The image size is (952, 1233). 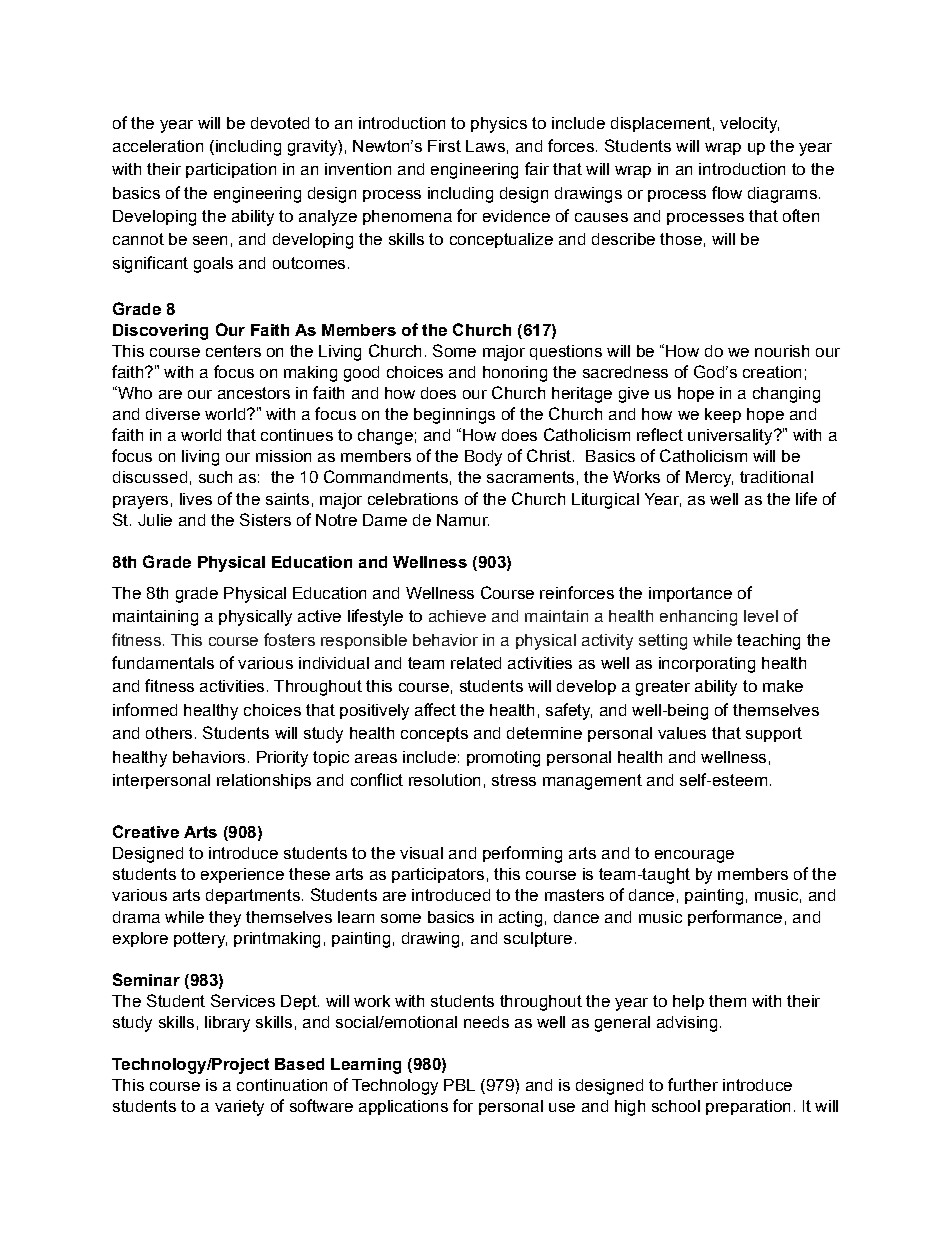 I want to click on Laws, so click(x=485, y=146).
